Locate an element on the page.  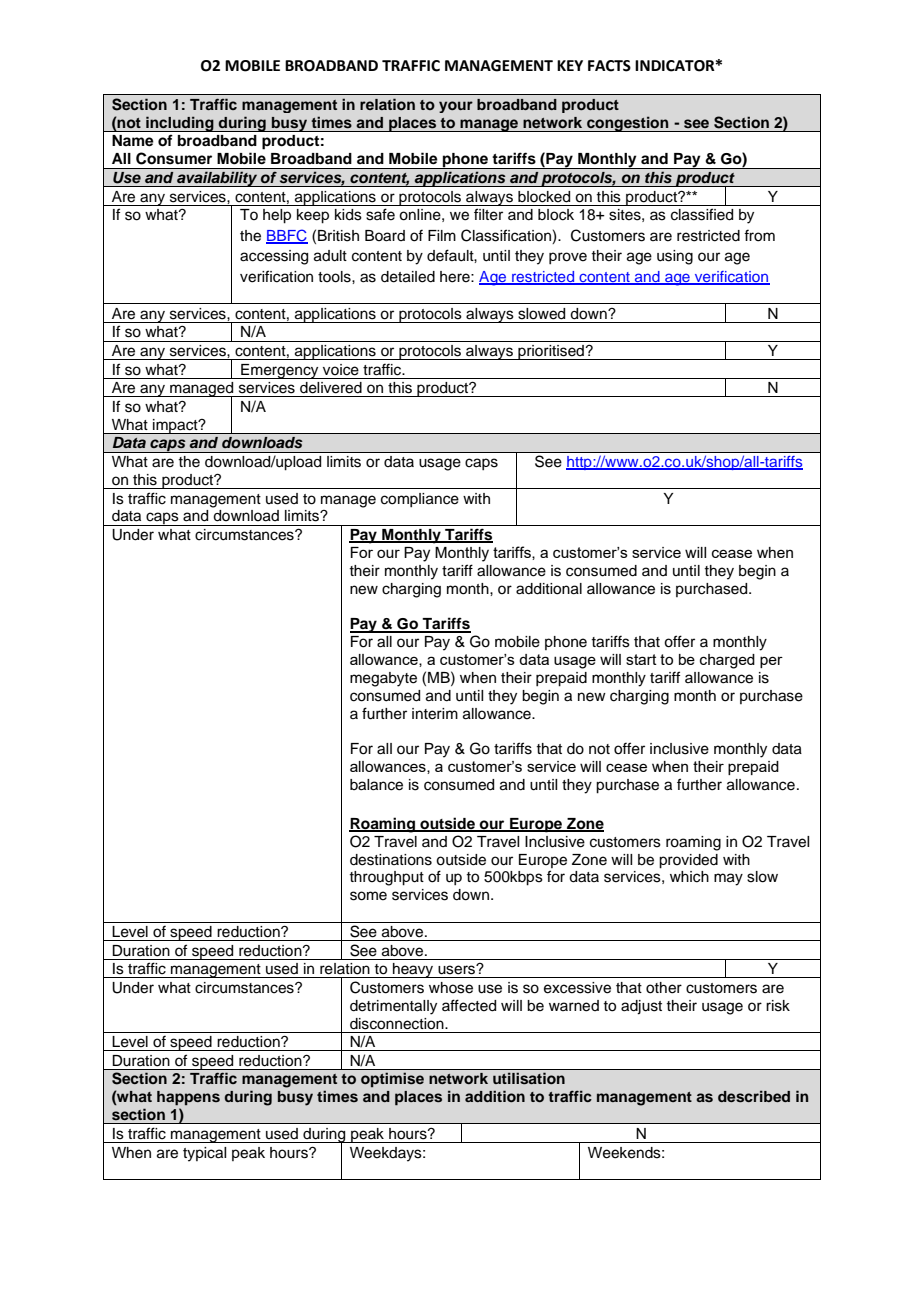
happens is located at coordinates (188, 1098).
